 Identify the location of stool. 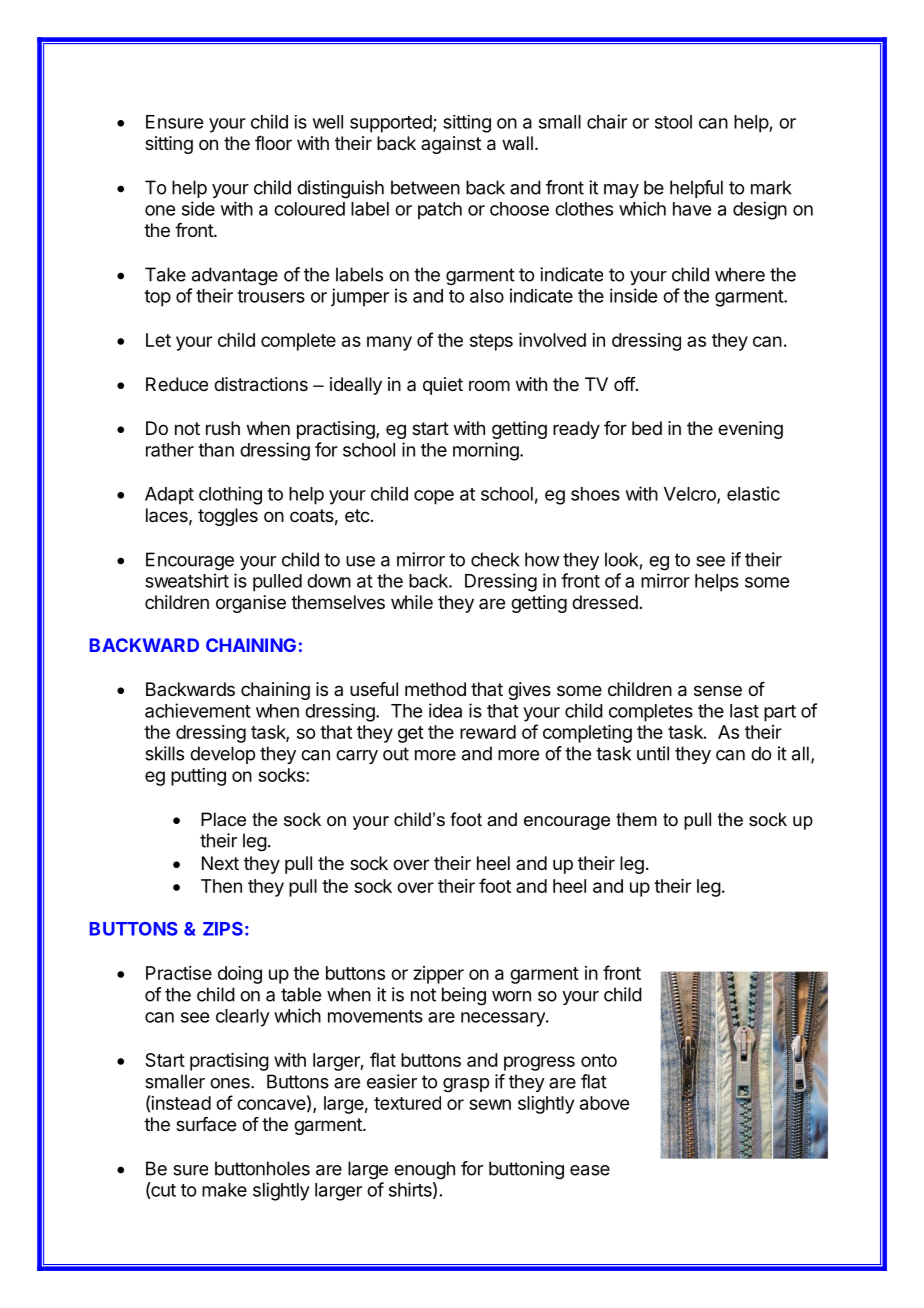
(673, 122).
